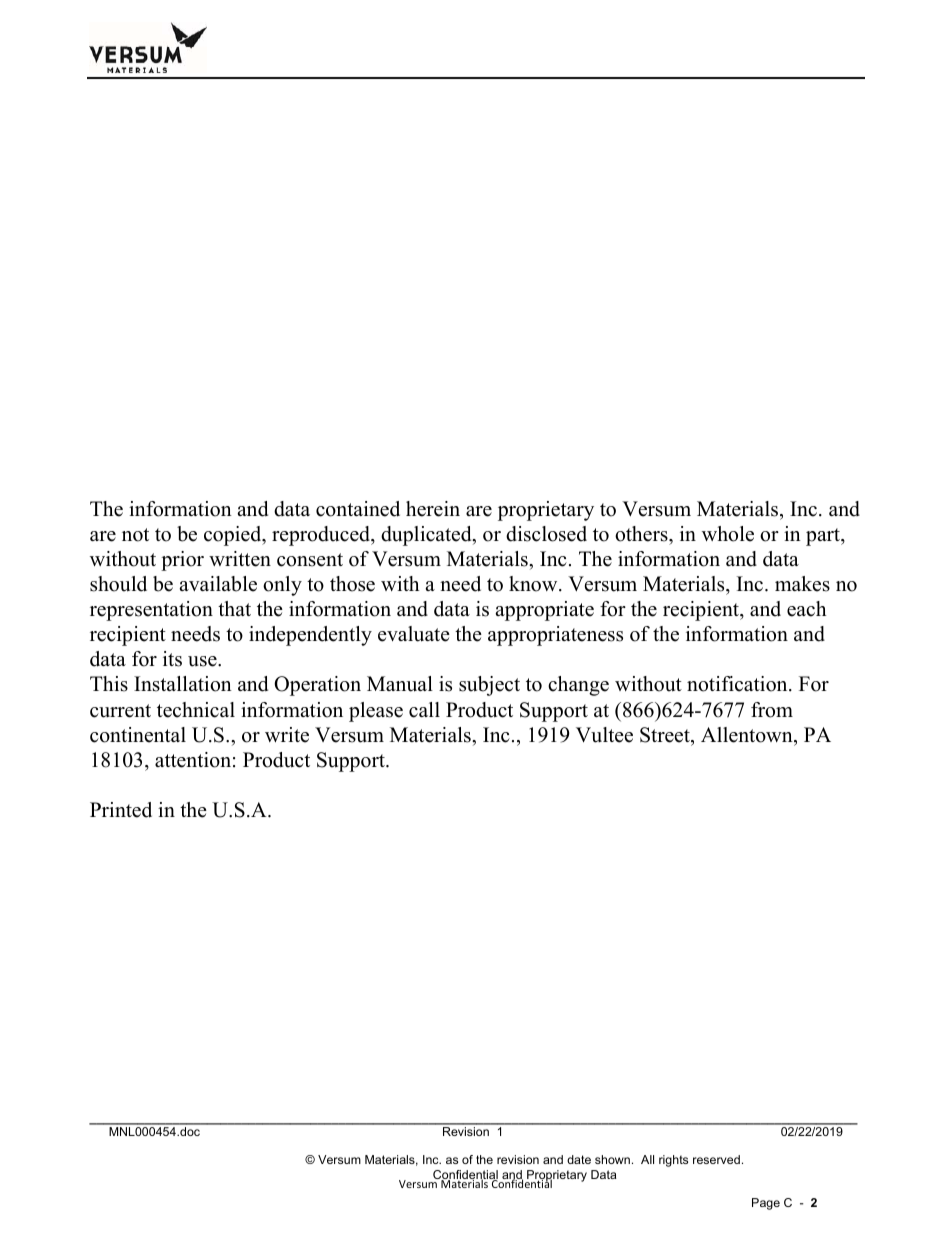  Describe the element at coordinates (728, 534) in the page. I see `whole` at that location.
